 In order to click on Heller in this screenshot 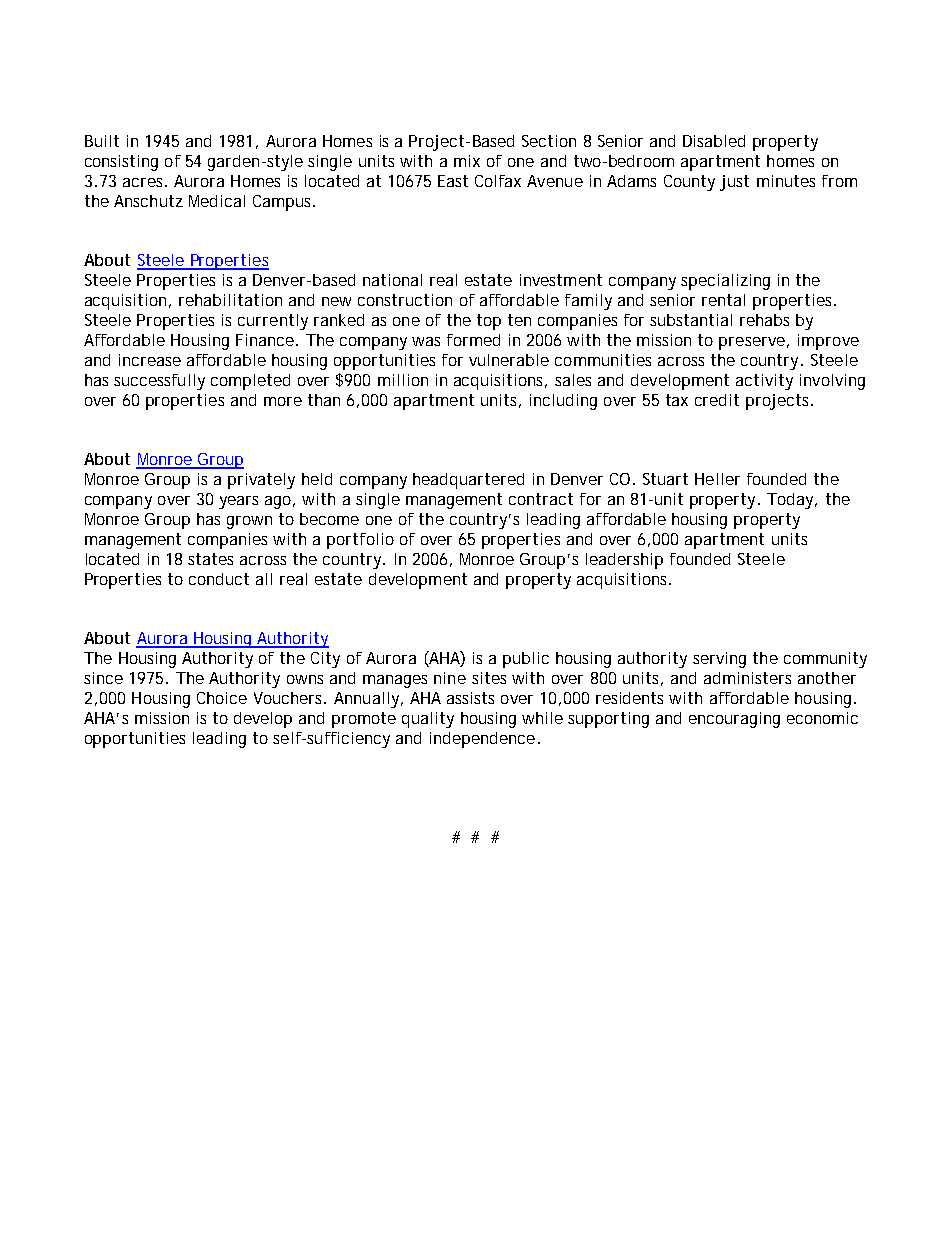, I will do `click(717, 479)`.
